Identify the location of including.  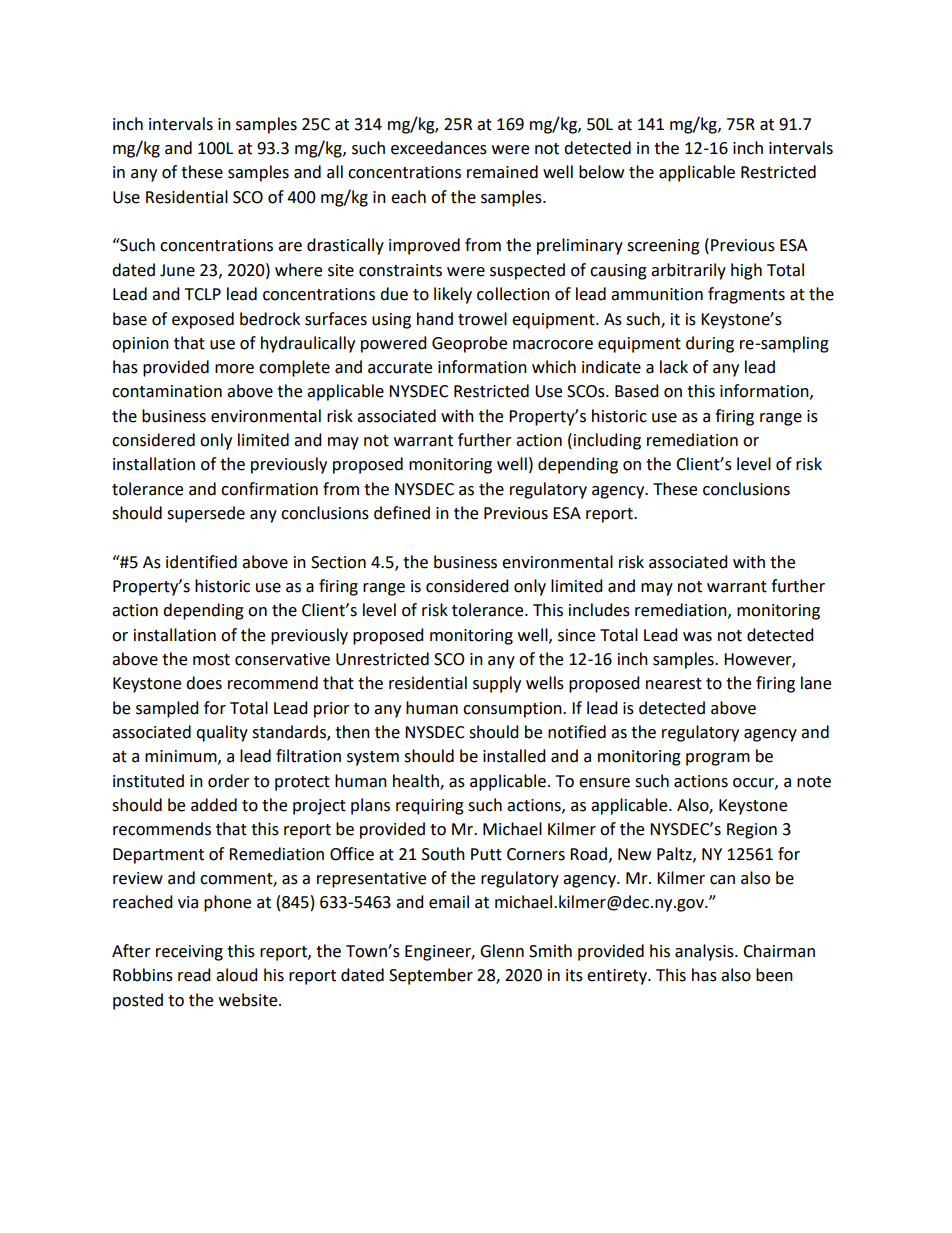
(607, 441).
